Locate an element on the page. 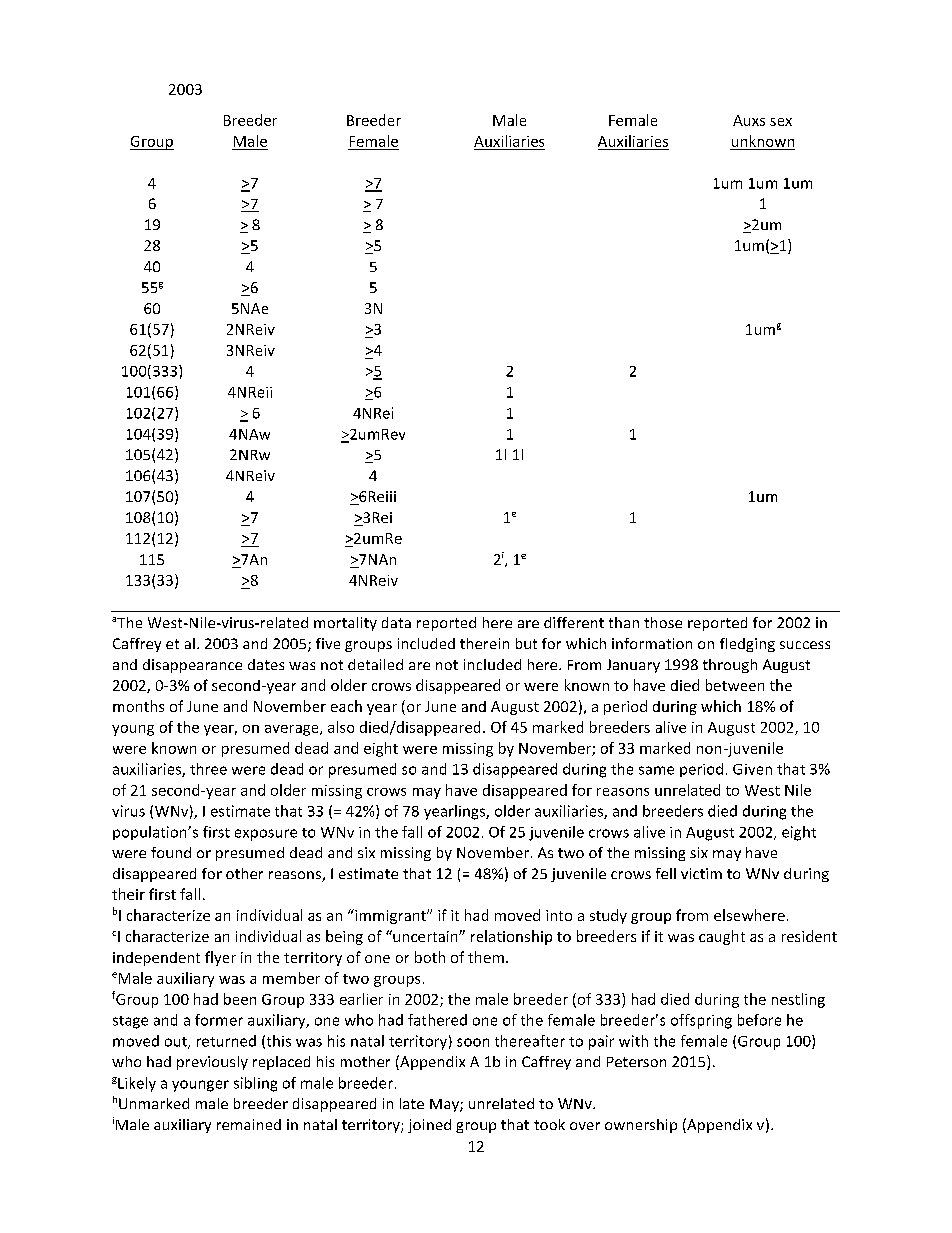 The height and width of the document is (1233, 952). previously is located at coordinates (212, 1063).
